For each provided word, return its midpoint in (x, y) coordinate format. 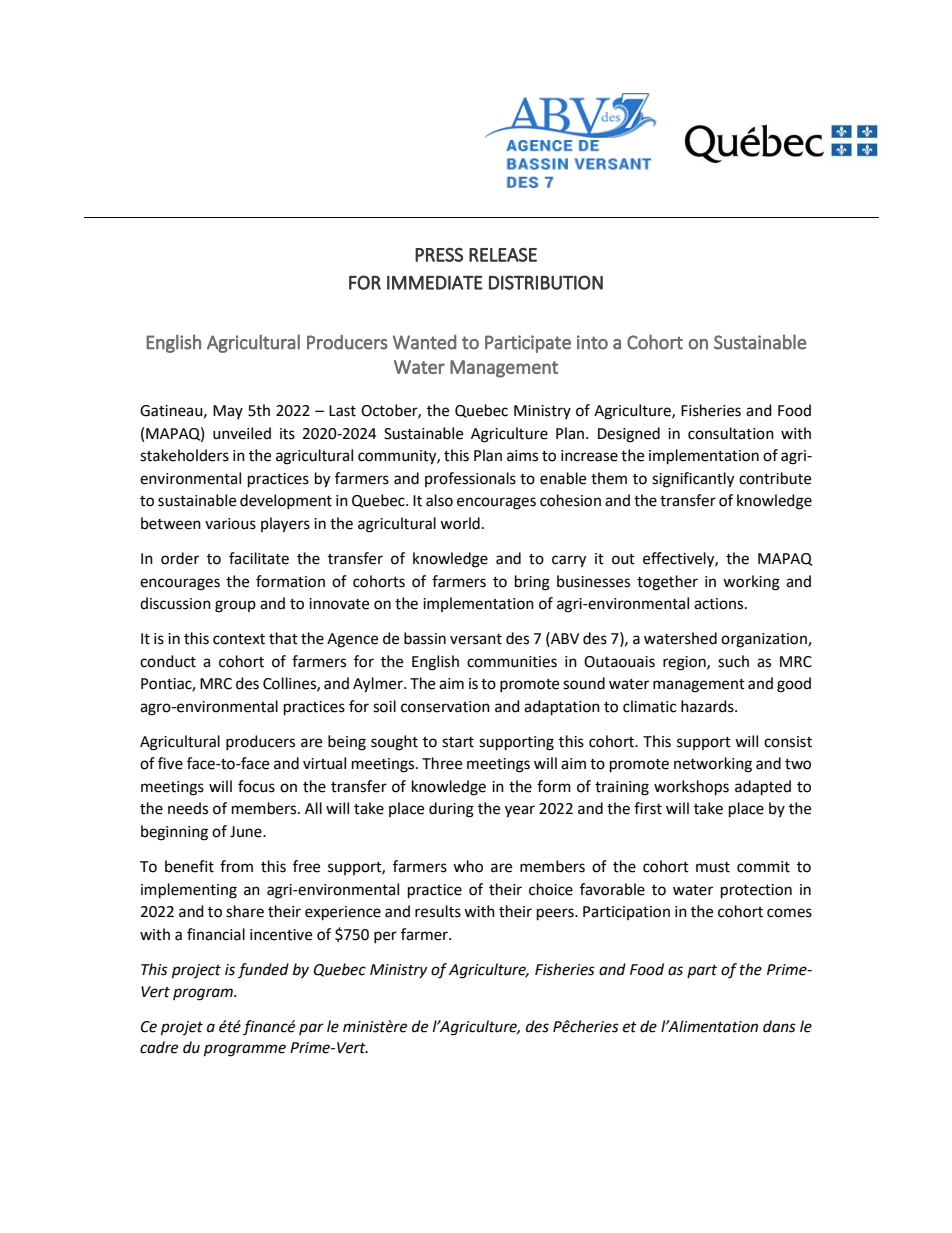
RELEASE (503, 255)
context (239, 639)
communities (512, 662)
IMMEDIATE (435, 282)
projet (182, 1028)
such (733, 661)
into (592, 342)
